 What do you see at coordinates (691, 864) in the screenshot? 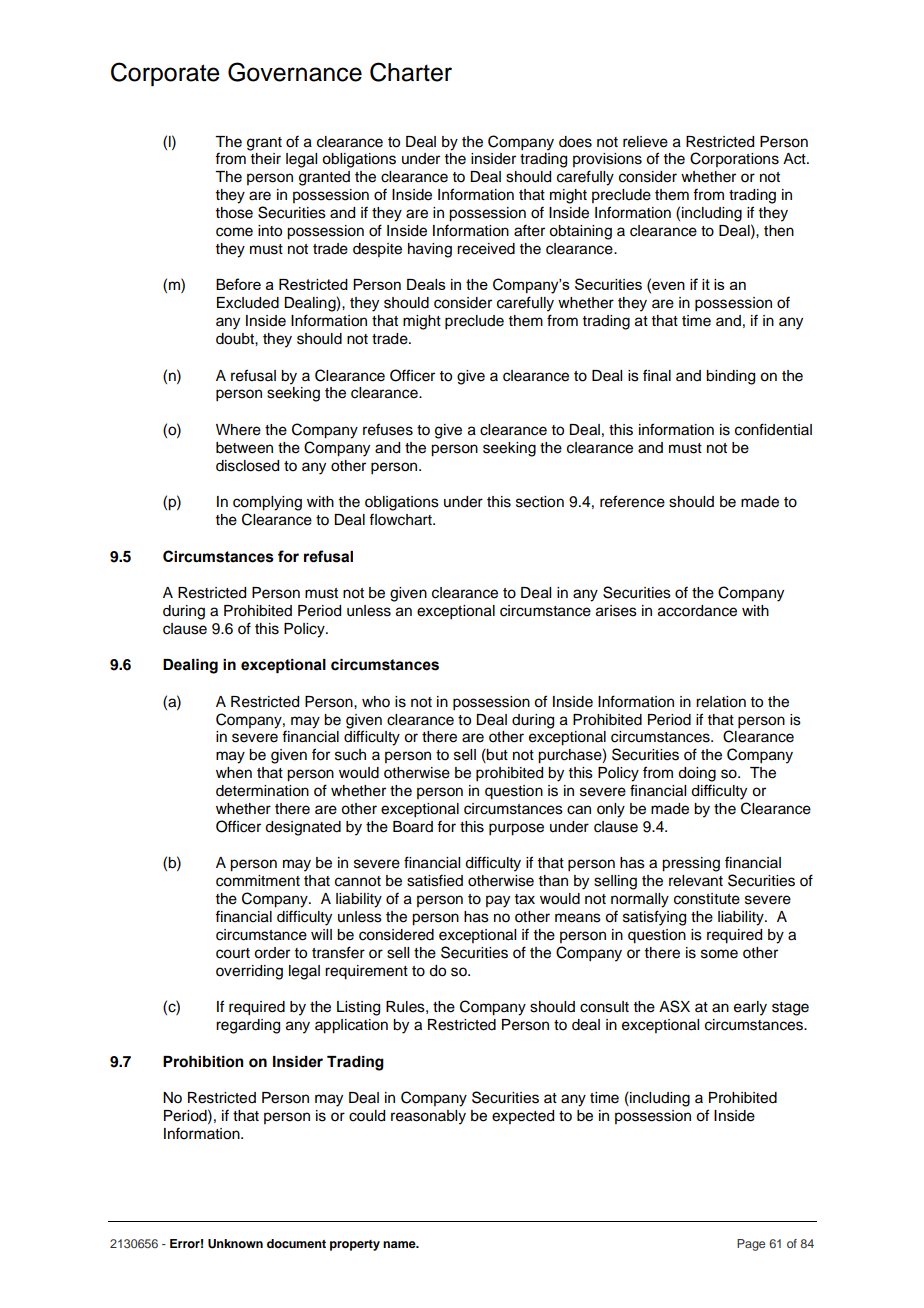
I see `pressing` at bounding box center [691, 864].
